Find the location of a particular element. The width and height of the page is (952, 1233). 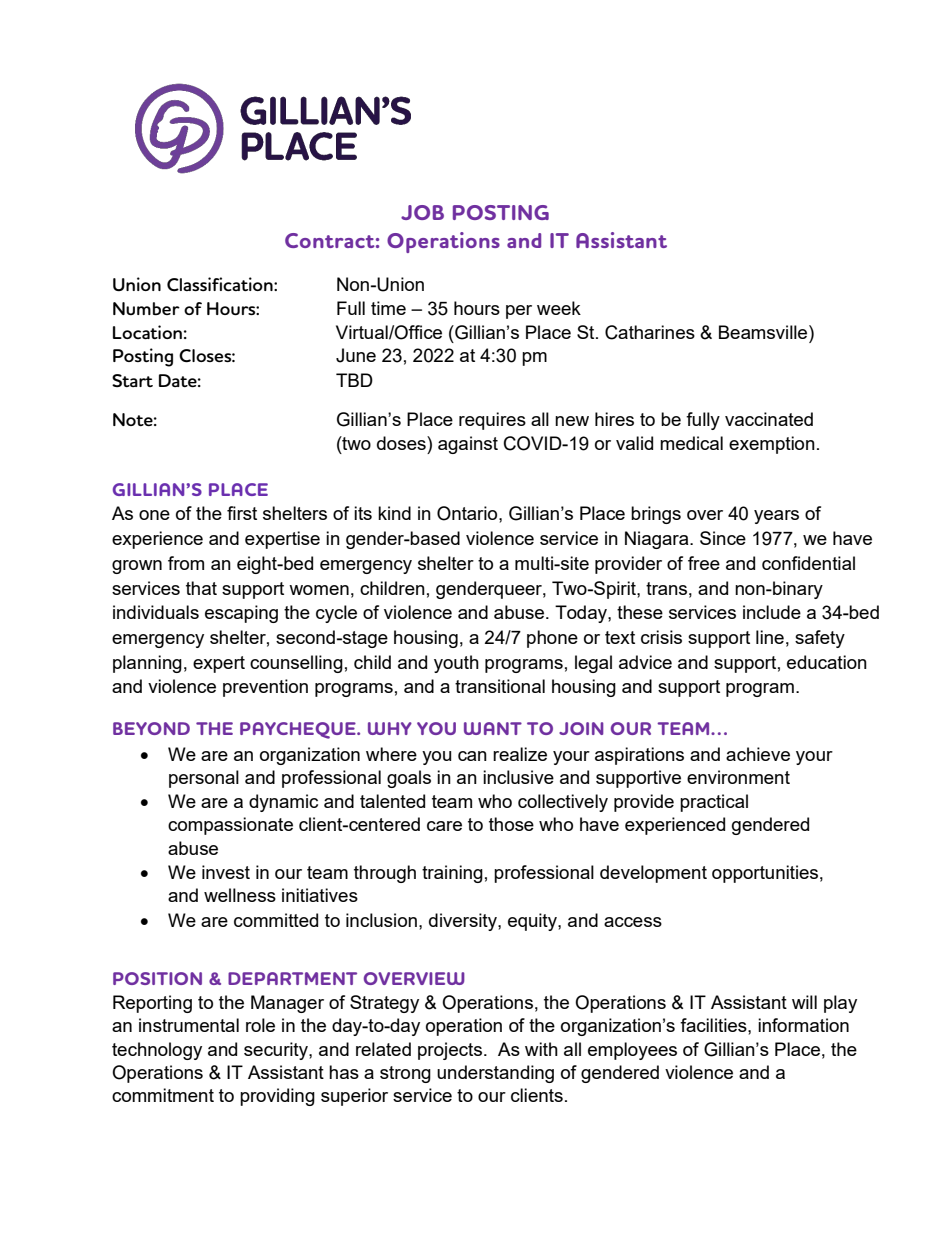

environment is located at coordinates (738, 777).
